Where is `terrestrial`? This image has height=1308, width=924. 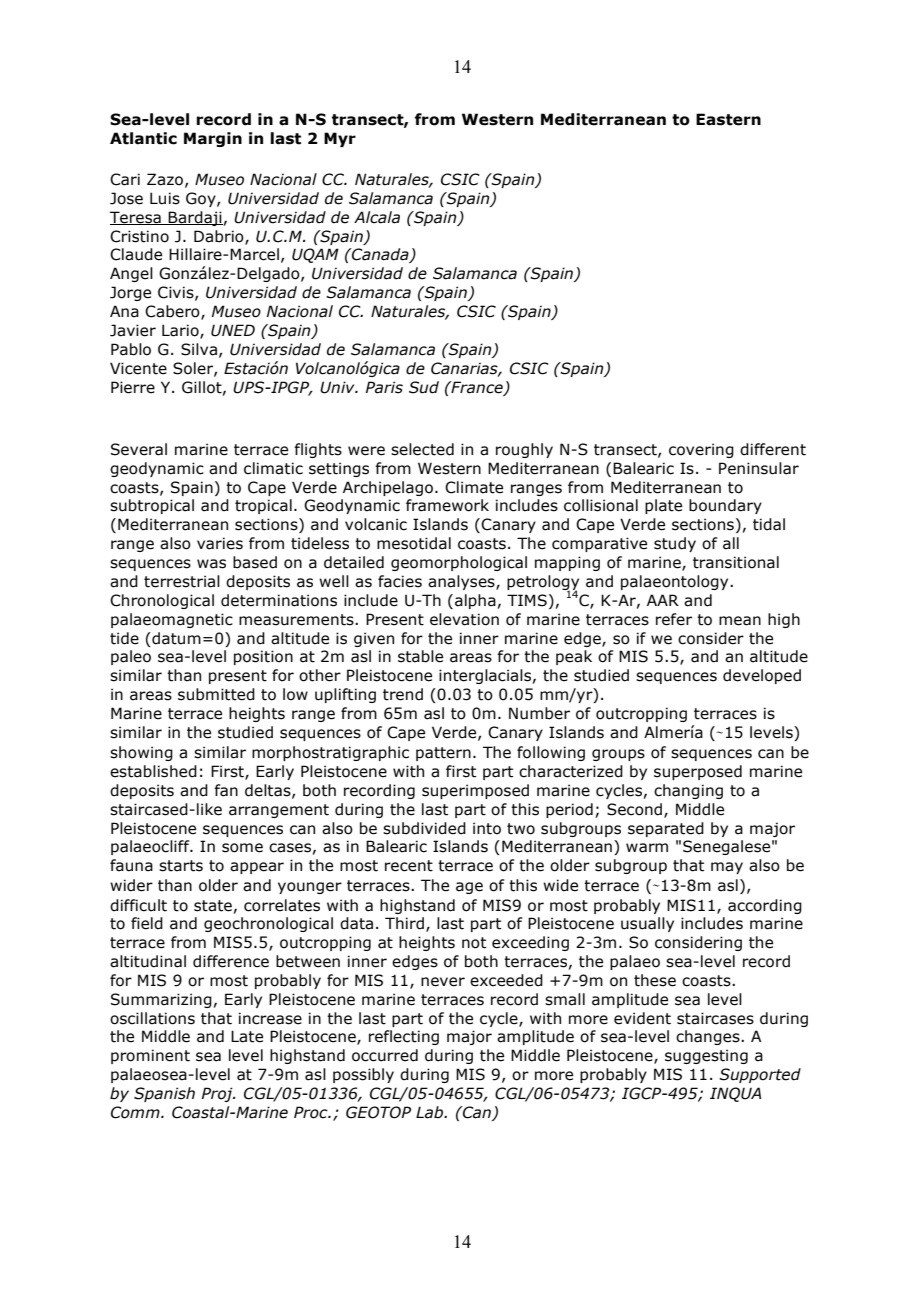 terrestrial is located at coordinates (182, 581).
